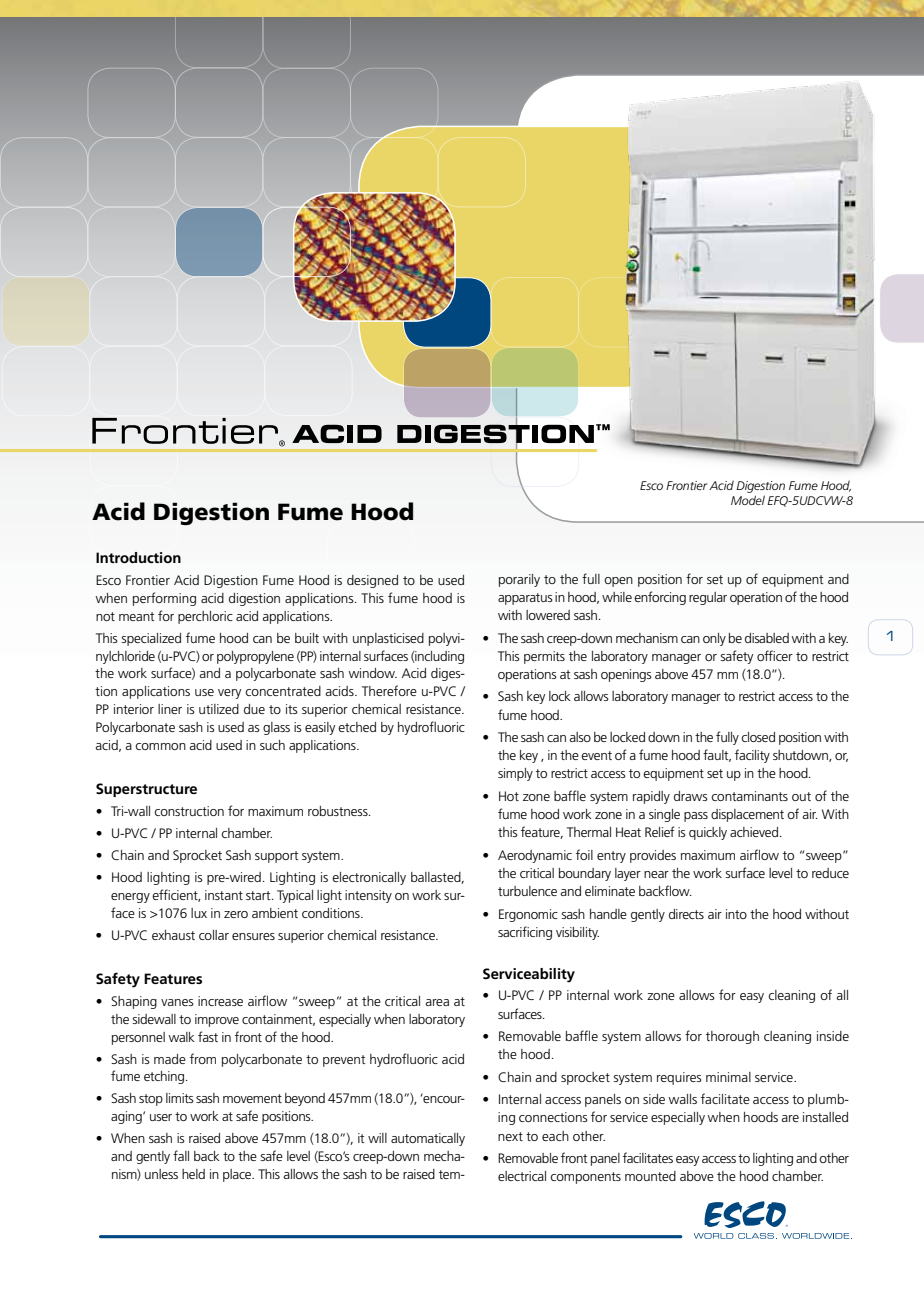 The width and height of the image is (924, 1308). Describe the element at coordinates (164, 599) in the image. I see `performing` at that location.
